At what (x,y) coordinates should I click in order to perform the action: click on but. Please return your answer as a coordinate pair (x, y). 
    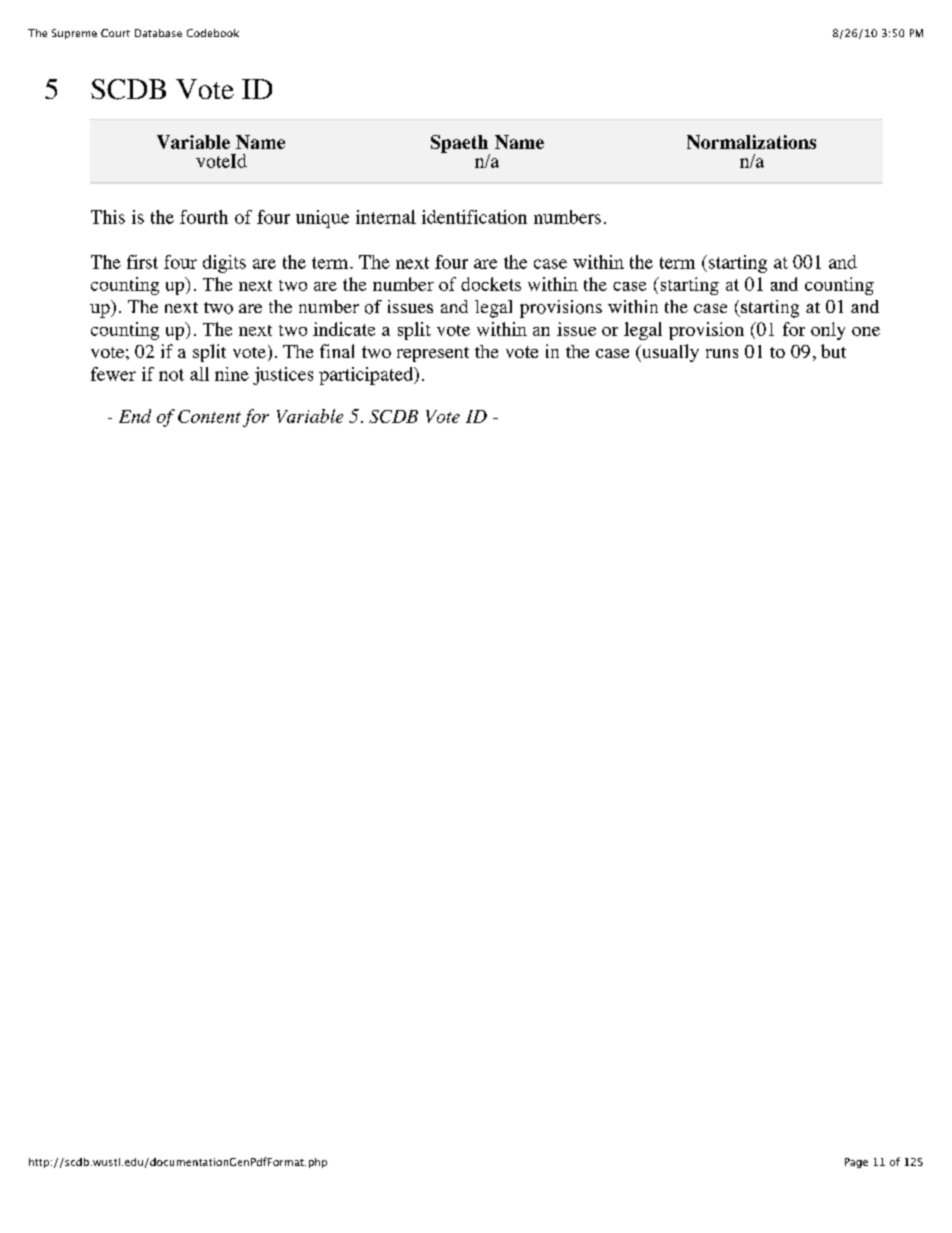
    Looking at the image, I should click on (833, 351).
